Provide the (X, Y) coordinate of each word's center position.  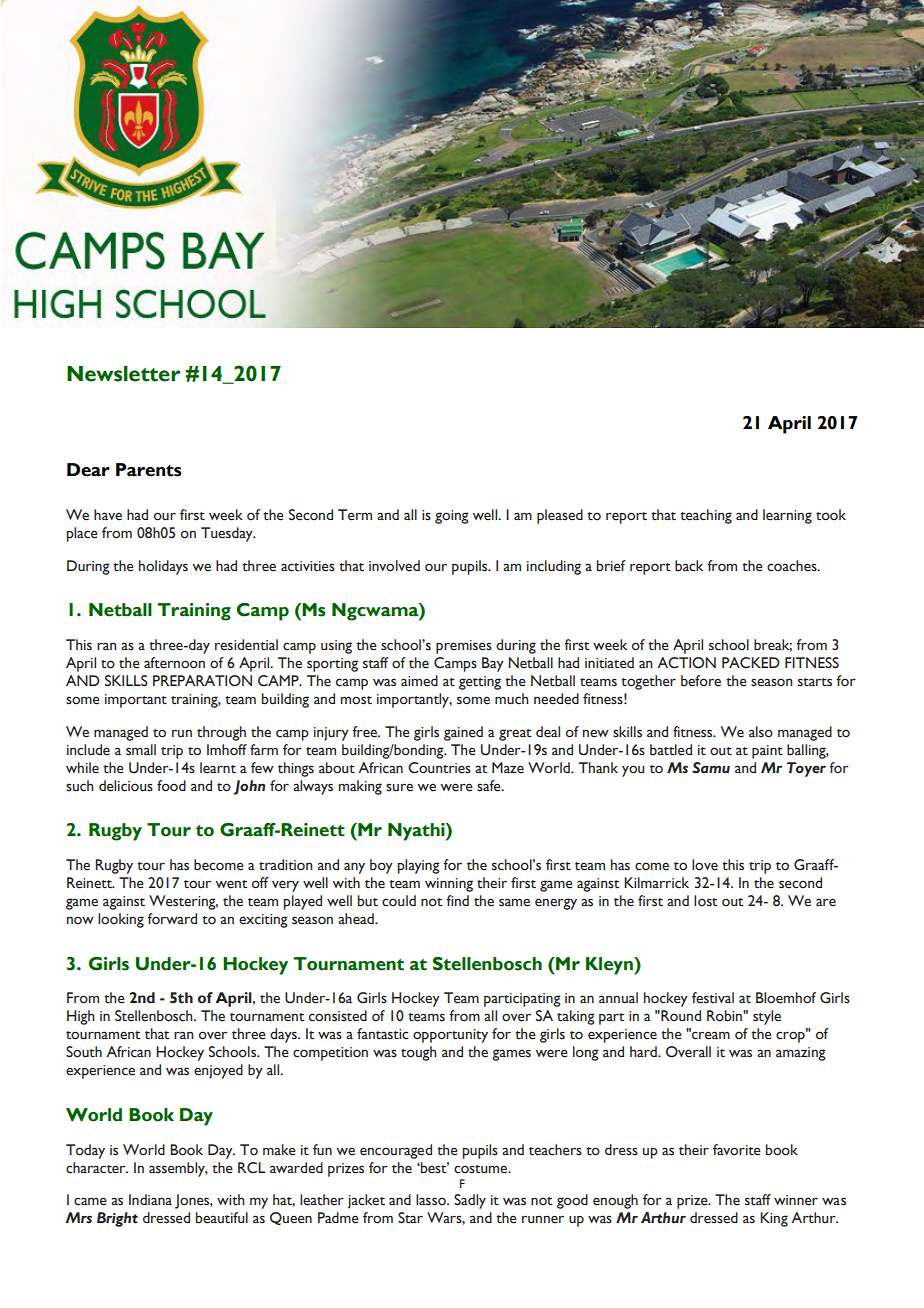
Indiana (150, 1199)
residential (246, 645)
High (81, 1017)
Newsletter (123, 374)
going (452, 517)
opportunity (450, 1036)
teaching (706, 516)
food (171, 786)
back (689, 566)
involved (394, 566)
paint (767, 752)
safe (490, 786)
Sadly (470, 1201)
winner (796, 1200)
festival (713, 998)
